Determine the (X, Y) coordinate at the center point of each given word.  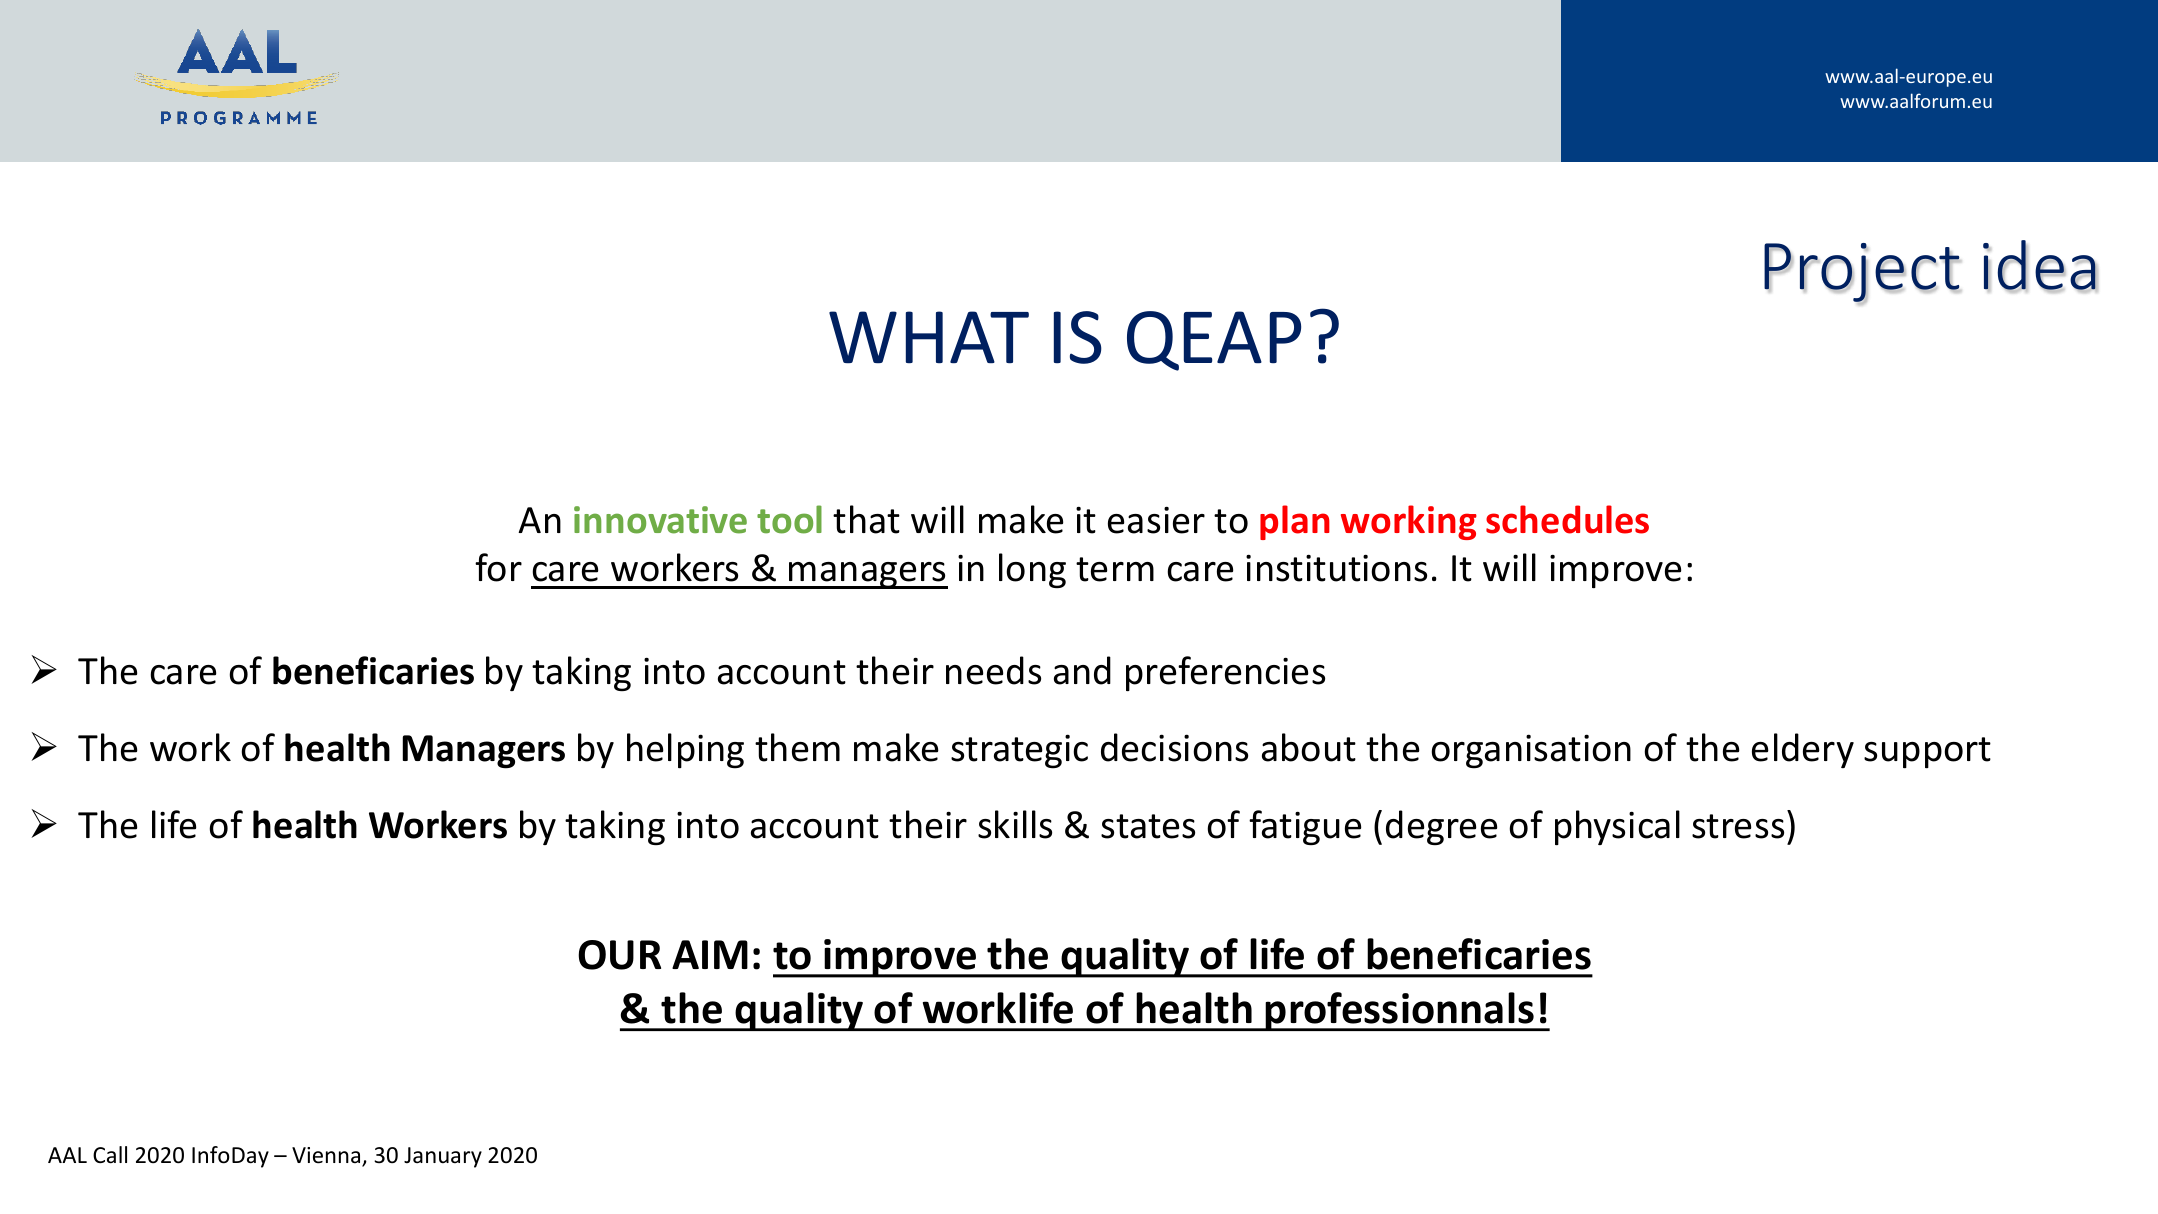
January (443, 1157)
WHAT (929, 337)
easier (1156, 520)
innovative (660, 520)
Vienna (327, 1156)
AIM (710, 954)
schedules (1567, 519)
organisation (1531, 751)
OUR (619, 955)
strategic (1019, 751)
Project (1862, 274)
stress (1738, 826)
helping (685, 751)
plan (1295, 522)
